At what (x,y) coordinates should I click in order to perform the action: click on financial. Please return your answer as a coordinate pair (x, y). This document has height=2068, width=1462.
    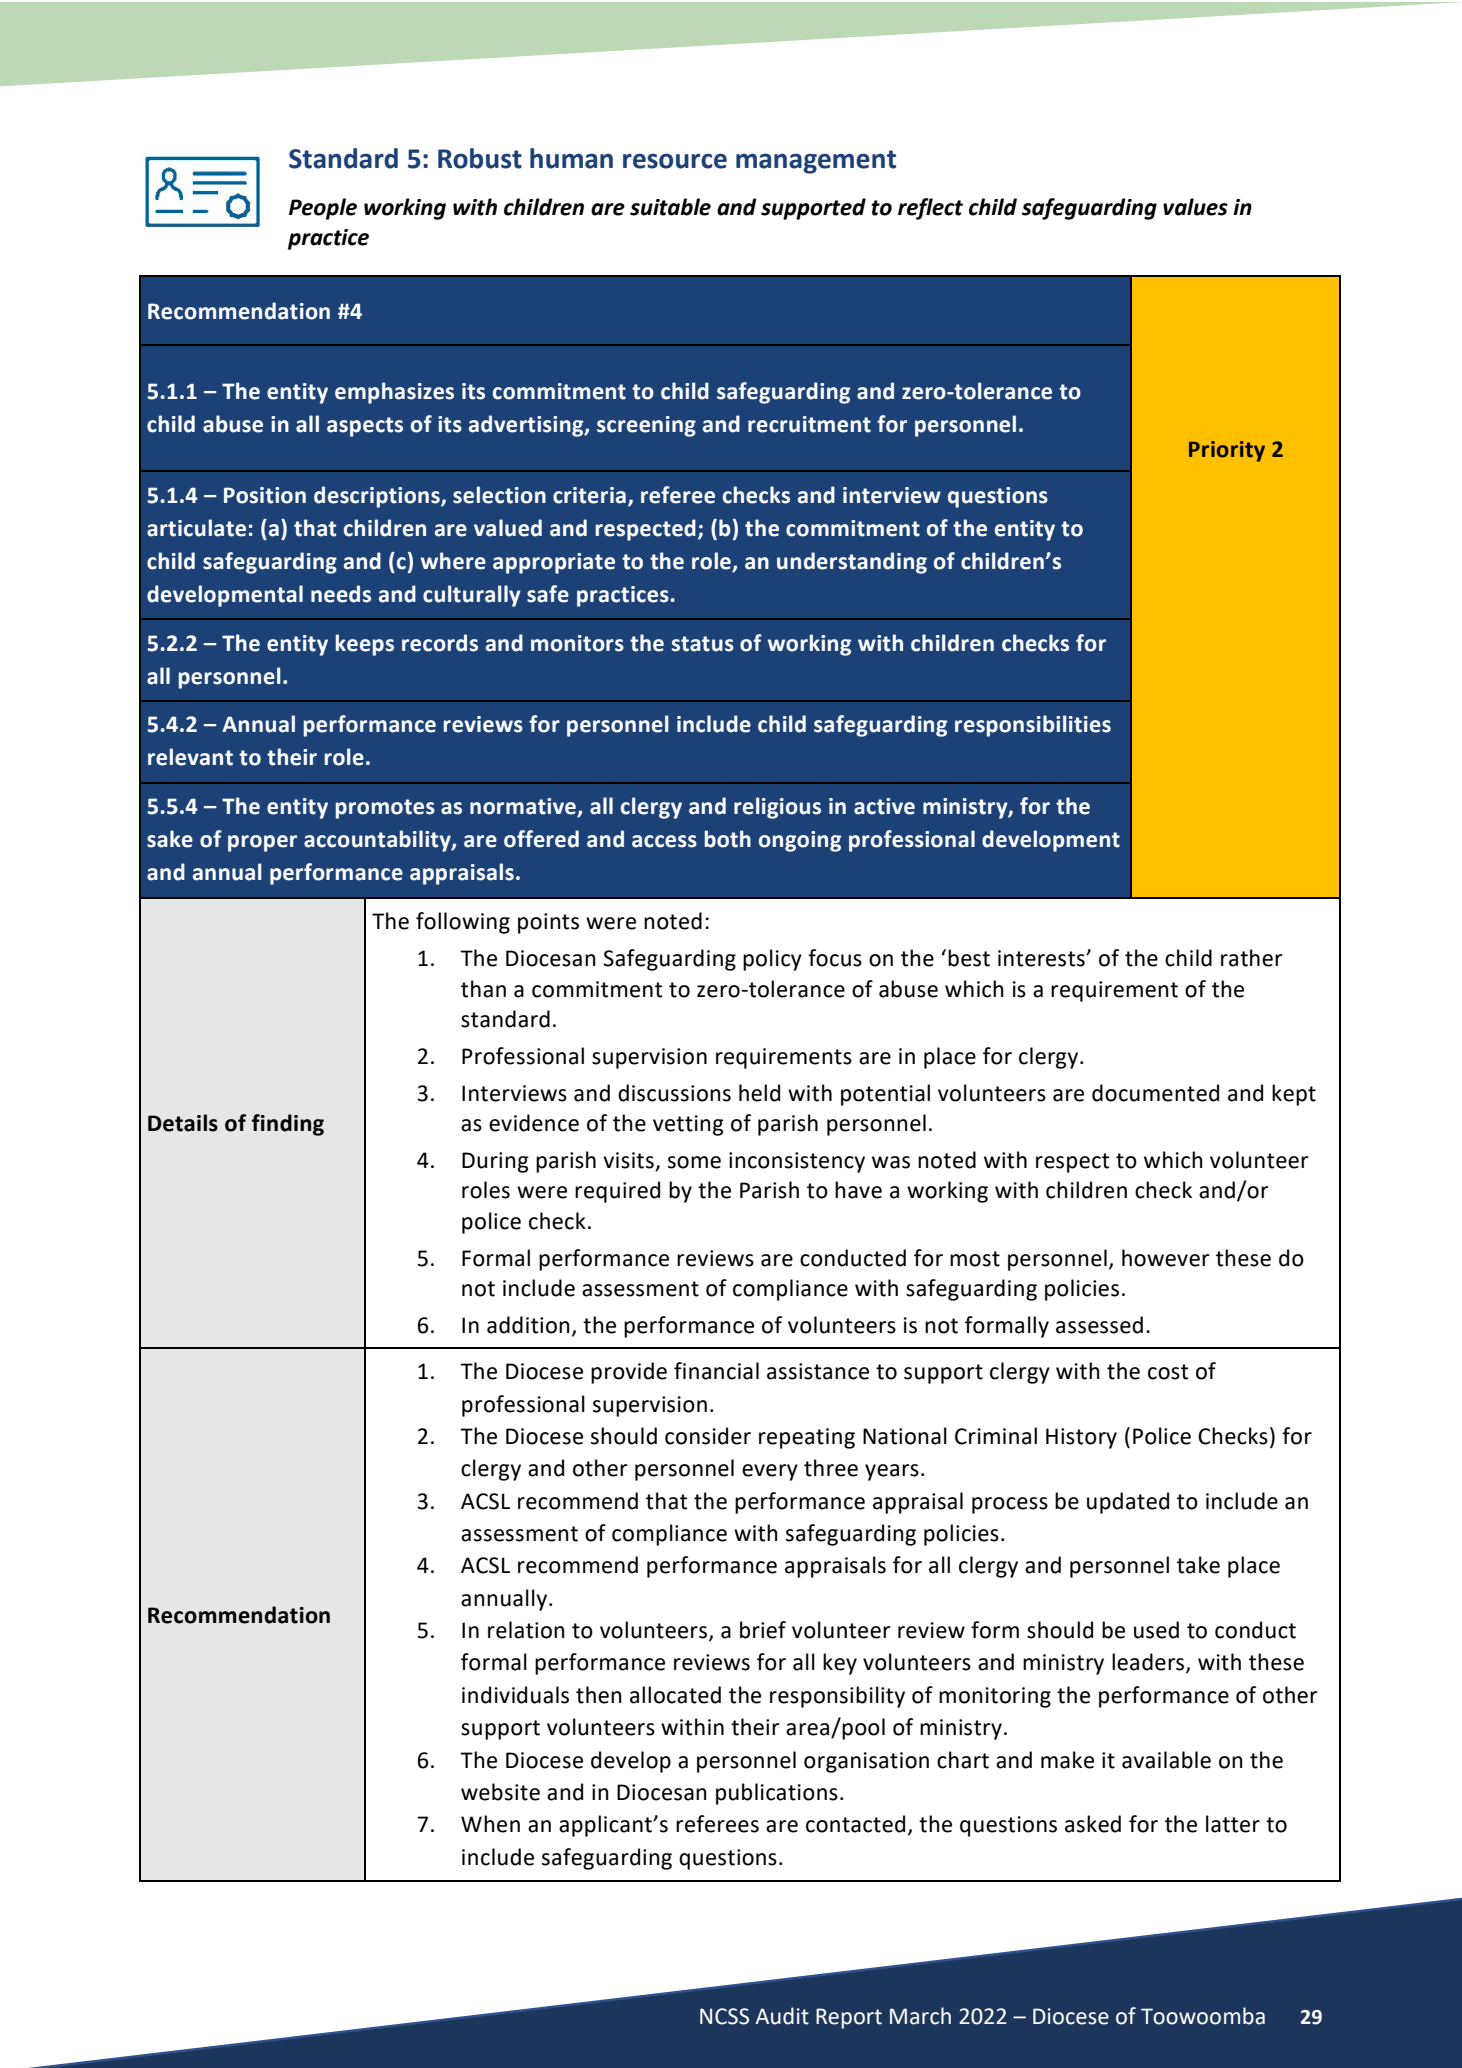
    Looking at the image, I should click on (716, 1371).
